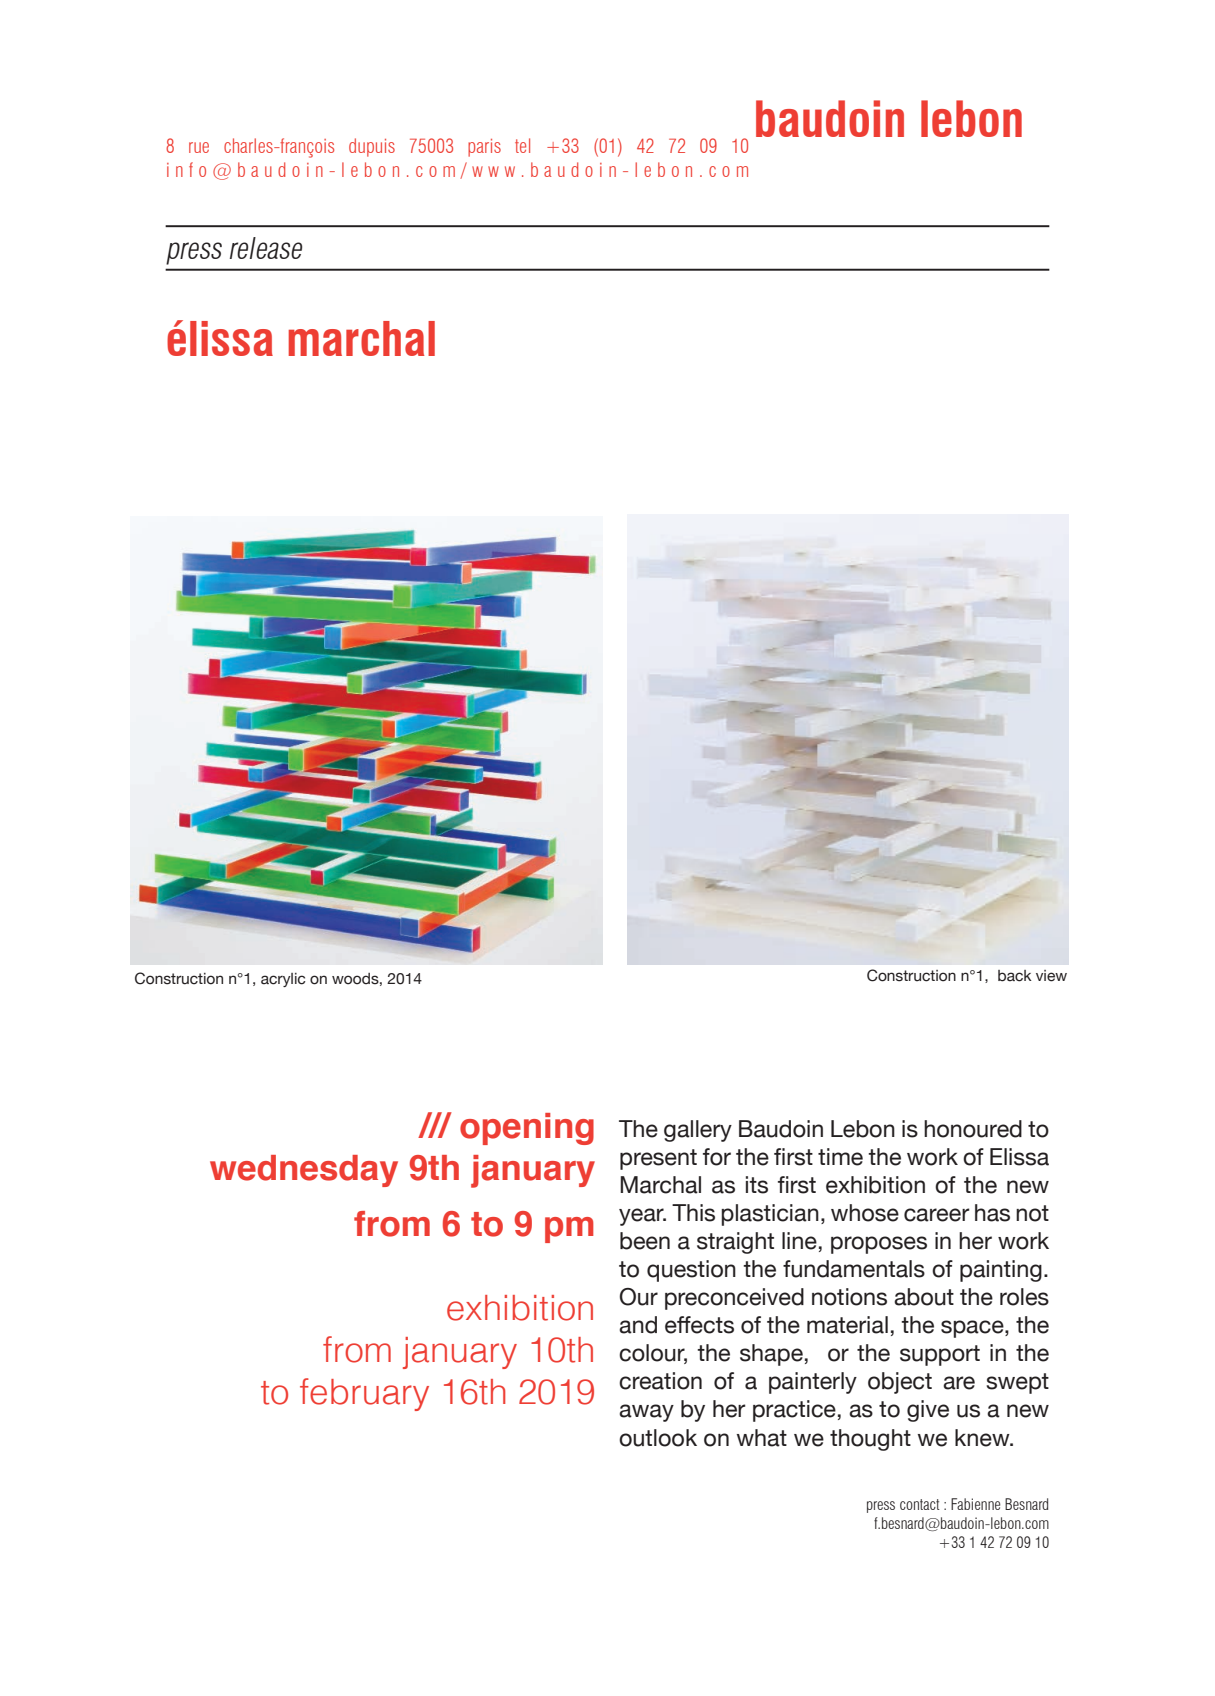  What do you see at coordinates (199, 147) in the page?
I see `rue` at bounding box center [199, 147].
